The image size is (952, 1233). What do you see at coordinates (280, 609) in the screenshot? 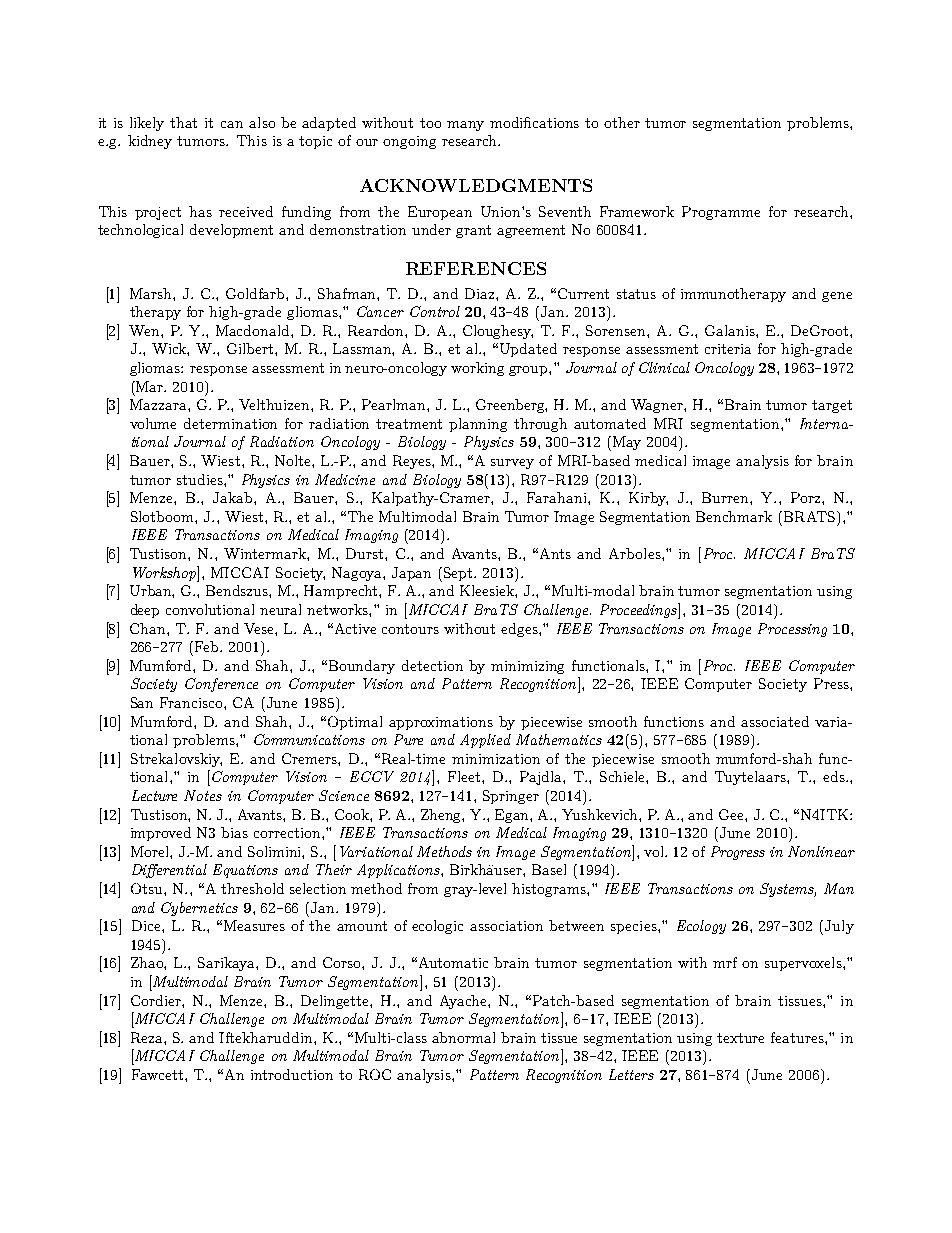
I see `neural` at bounding box center [280, 609].
